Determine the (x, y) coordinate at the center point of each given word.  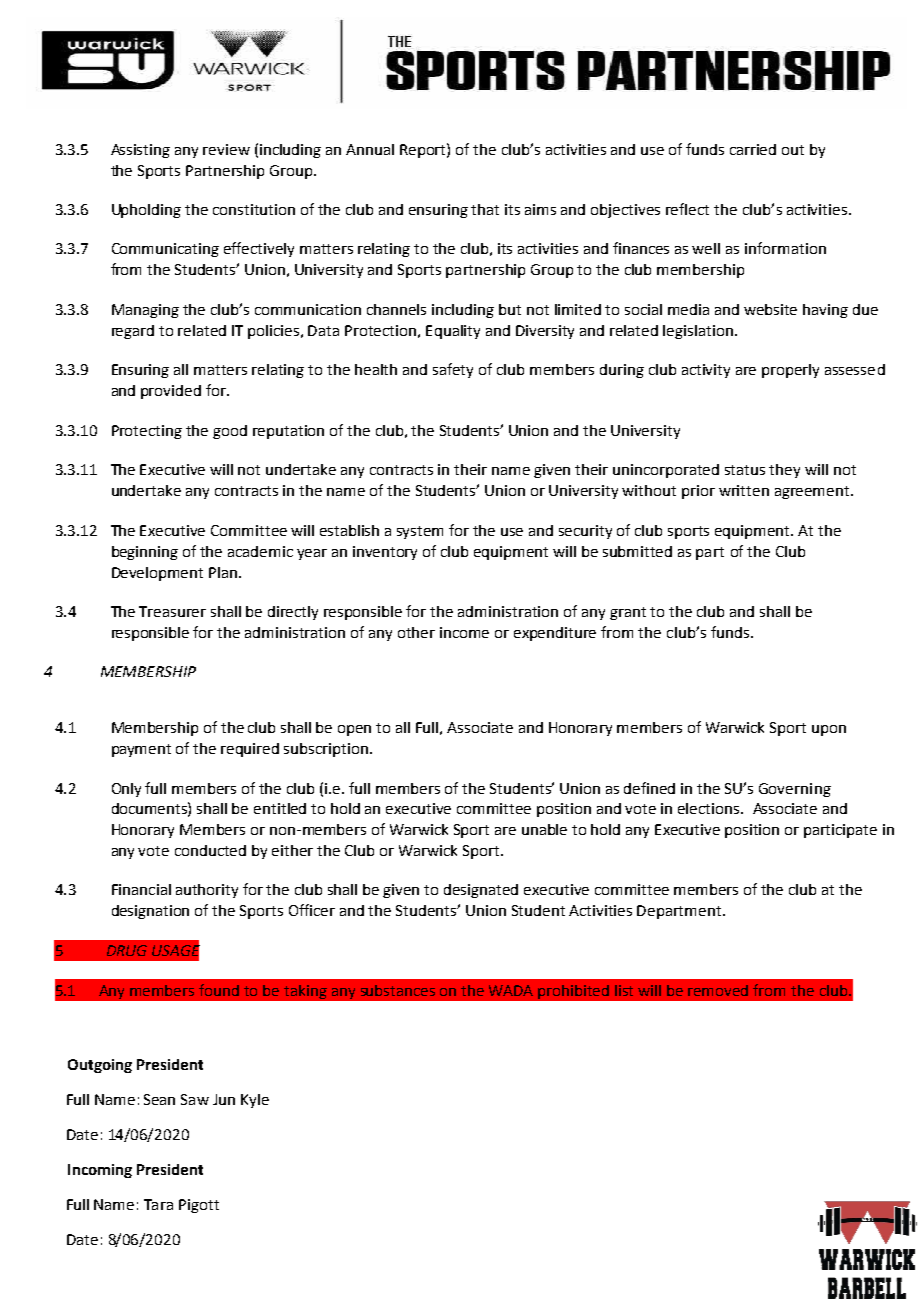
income (464, 632)
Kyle (255, 1101)
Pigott (199, 1206)
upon (829, 730)
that (485, 209)
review (226, 149)
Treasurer (172, 611)
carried (753, 149)
